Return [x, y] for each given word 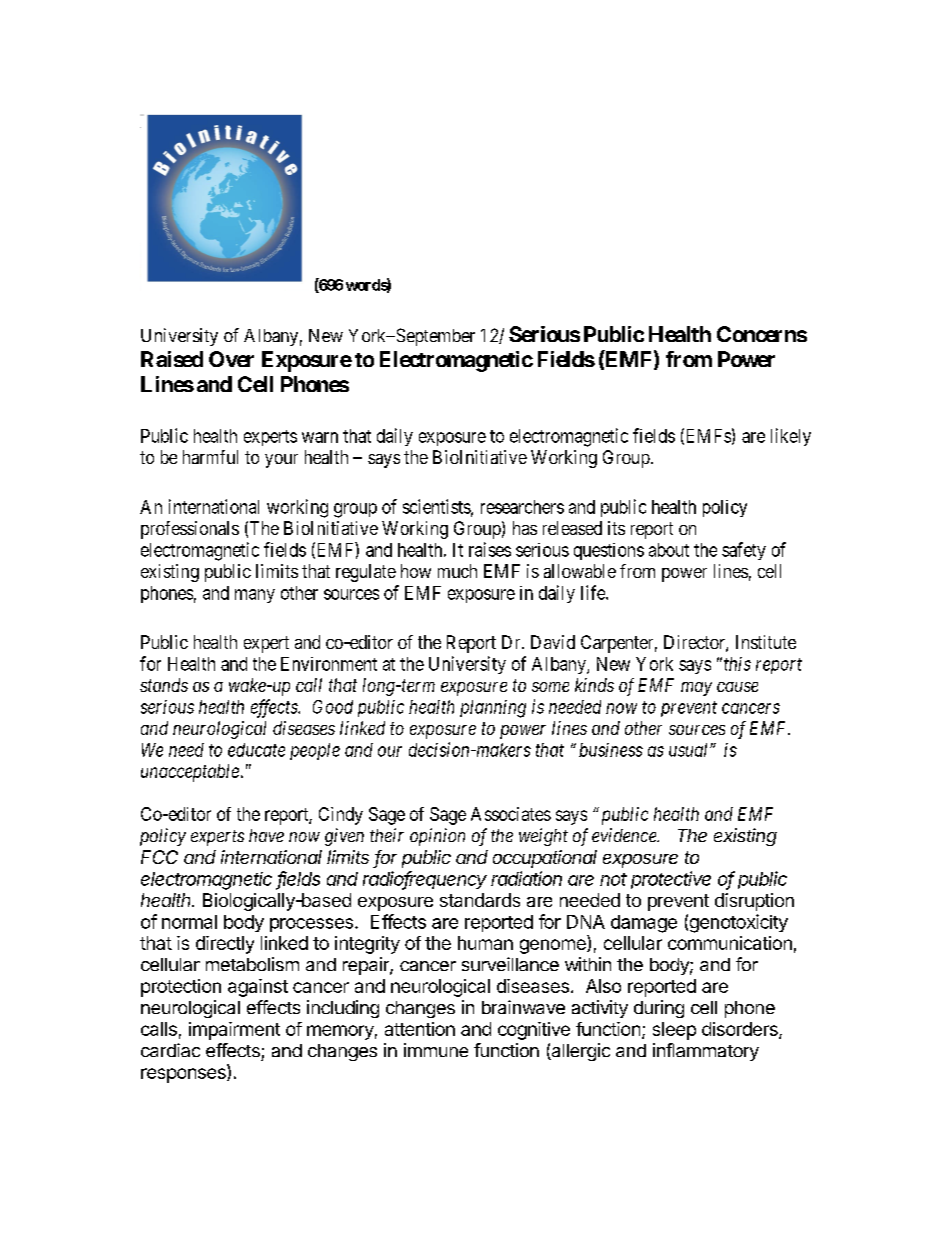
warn [320, 437]
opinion [437, 837]
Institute [766, 642]
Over [231, 359]
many [255, 596]
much [457, 571]
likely [791, 437]
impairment [234, 1031]
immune [436, 1050]
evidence [625, 835]
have [266, 835]
